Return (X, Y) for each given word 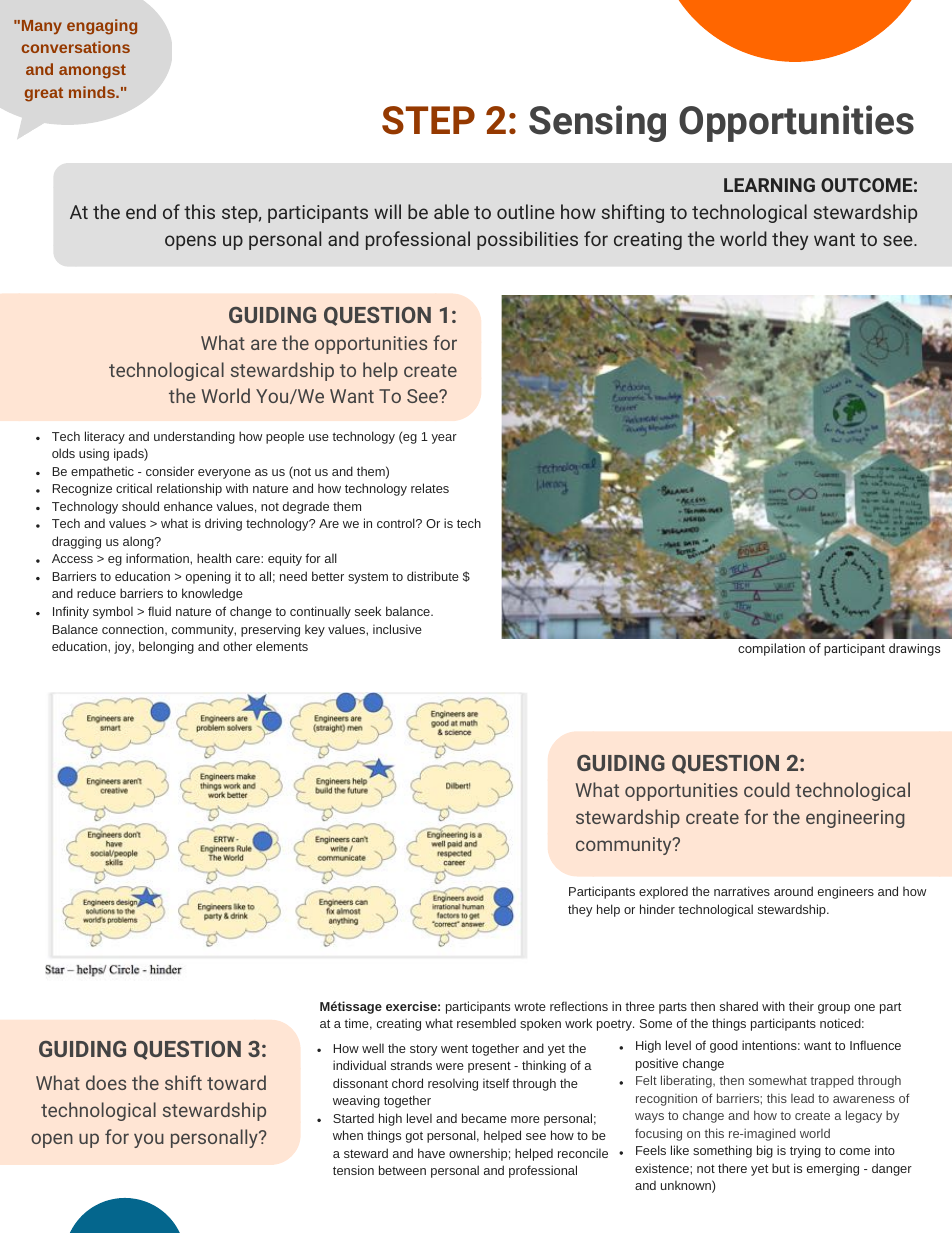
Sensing (597, 123)
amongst (92, 71)
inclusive (397, 629)
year (444, 439)
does (106, 1082)
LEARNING (769, 185)
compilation (771, 649)
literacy (105, 437)
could (767, 789)
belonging (166, 647)
